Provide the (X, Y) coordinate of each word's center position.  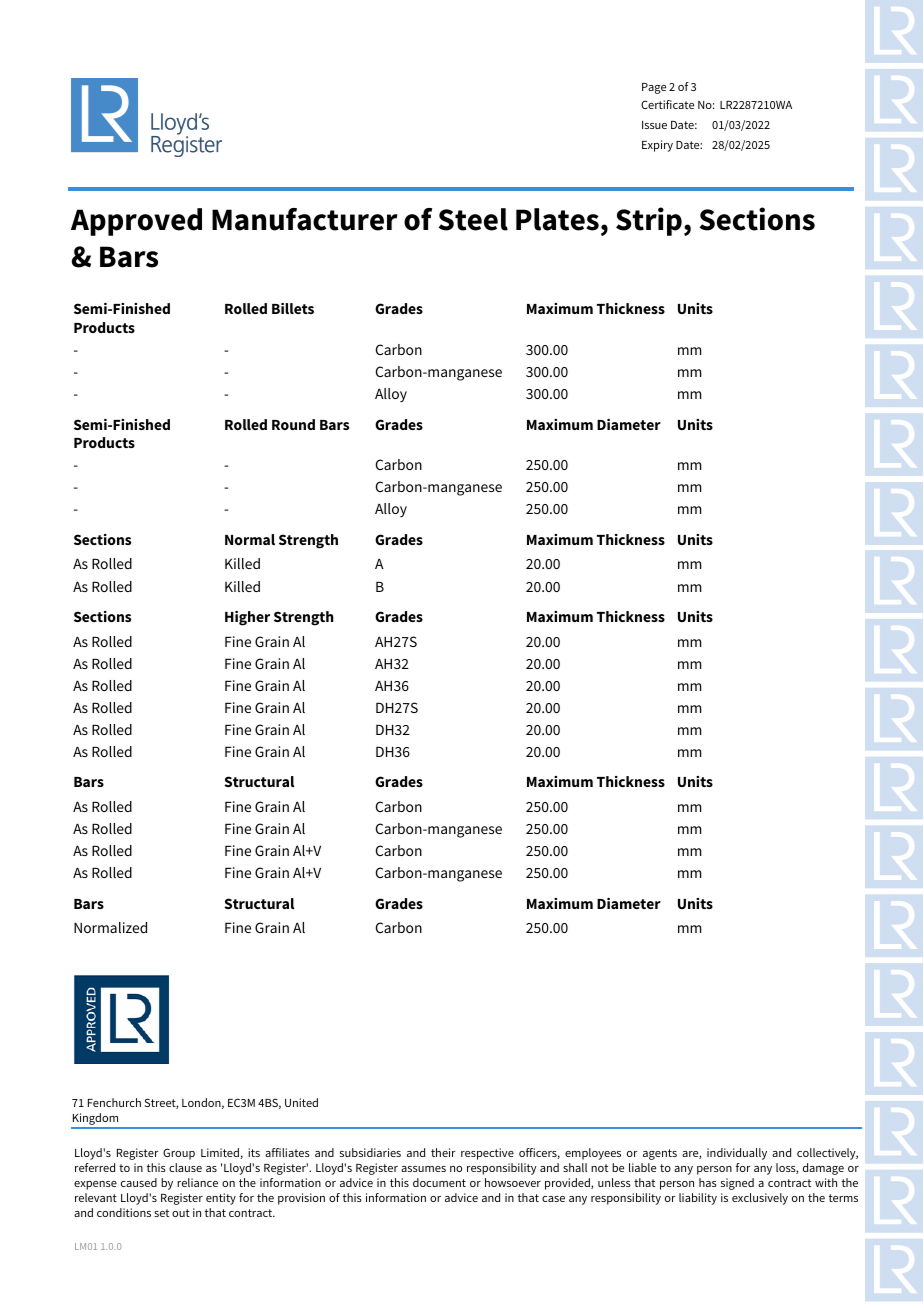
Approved (136, 222)
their (443, 1152)
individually (737, 1154)
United (301, 1102)
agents (660, 1154)
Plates (557, 219)
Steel (473, 219)
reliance (197, 1182)
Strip (649, 221)
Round (293, 424)
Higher (247, 618)
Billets (293, 308)
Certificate (667, 104)
